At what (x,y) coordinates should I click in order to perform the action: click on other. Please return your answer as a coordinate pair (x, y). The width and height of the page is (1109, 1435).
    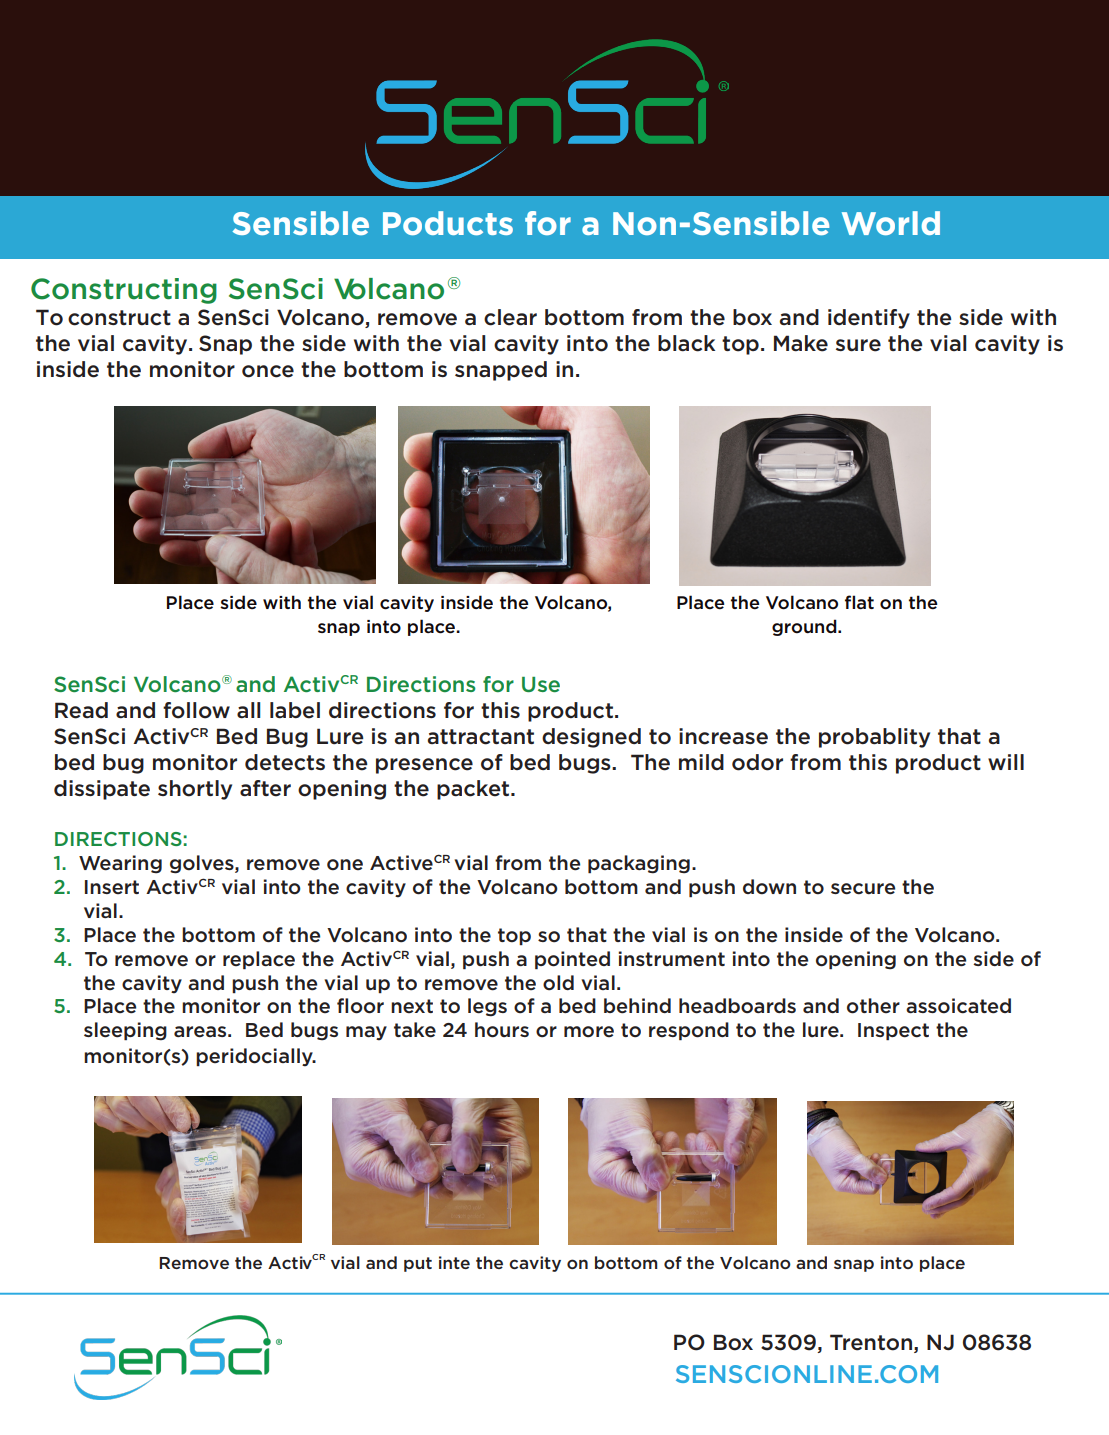
    Looking at the image, I should click on (873, 1006).
